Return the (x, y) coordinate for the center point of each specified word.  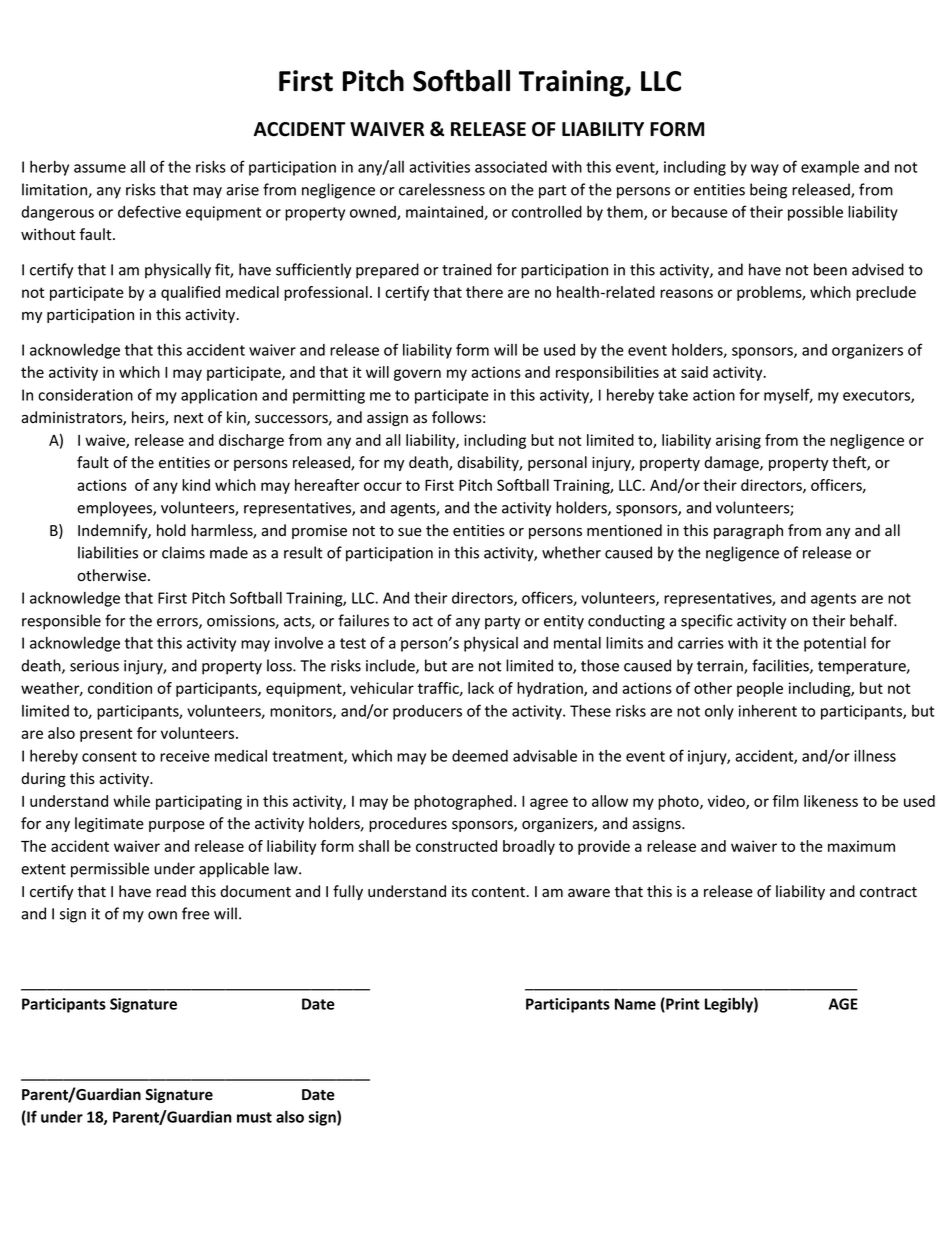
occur (383, 486)
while (131, 801)
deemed (480, 756)
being (768, 191)
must (254, 1117)
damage (732, 463)
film (786, 801)
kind (196, 485)
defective (149, 211)
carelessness (442, 189)
